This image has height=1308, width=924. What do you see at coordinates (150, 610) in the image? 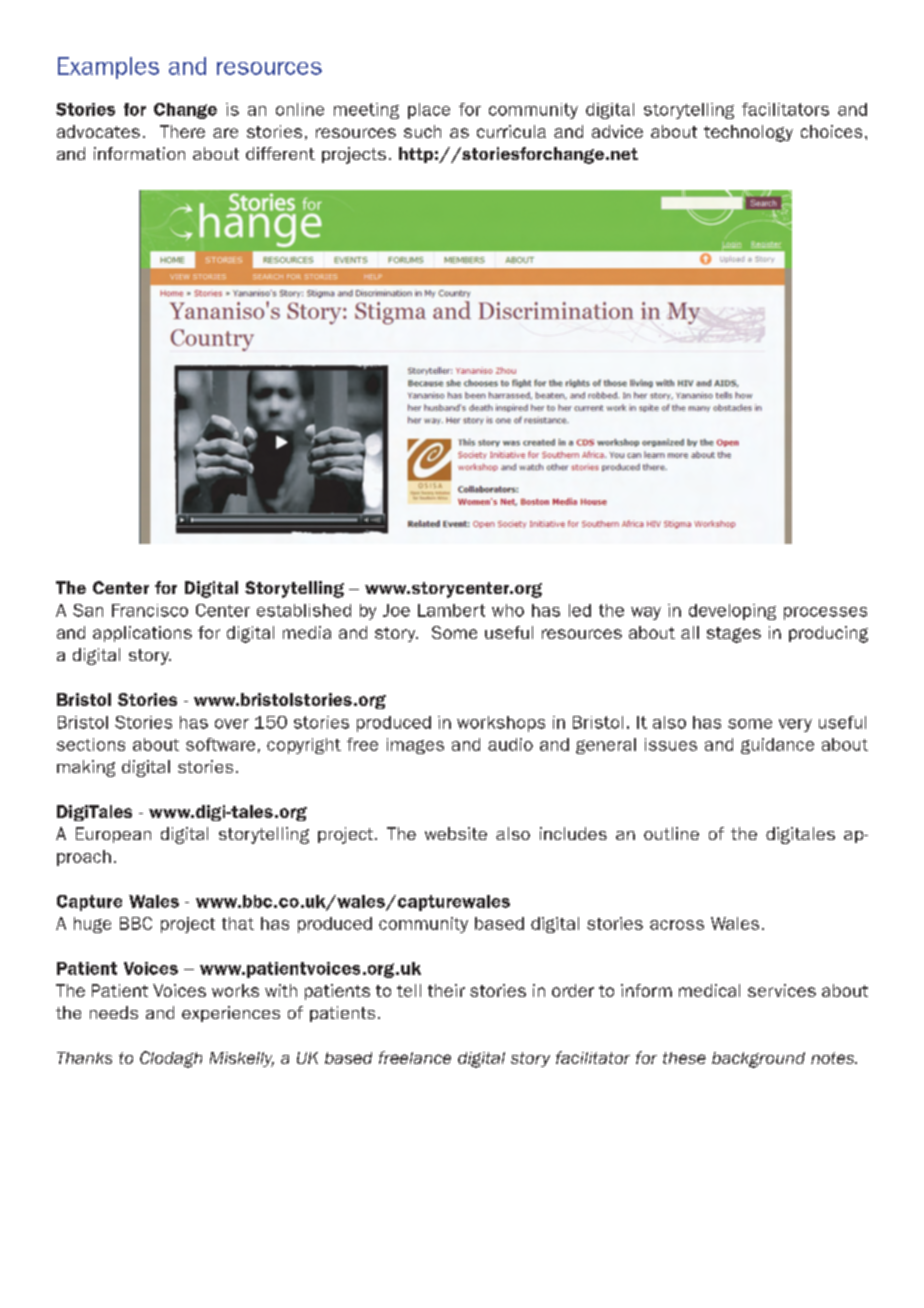
I see `Francisco` at bounding box center [150, 610].
